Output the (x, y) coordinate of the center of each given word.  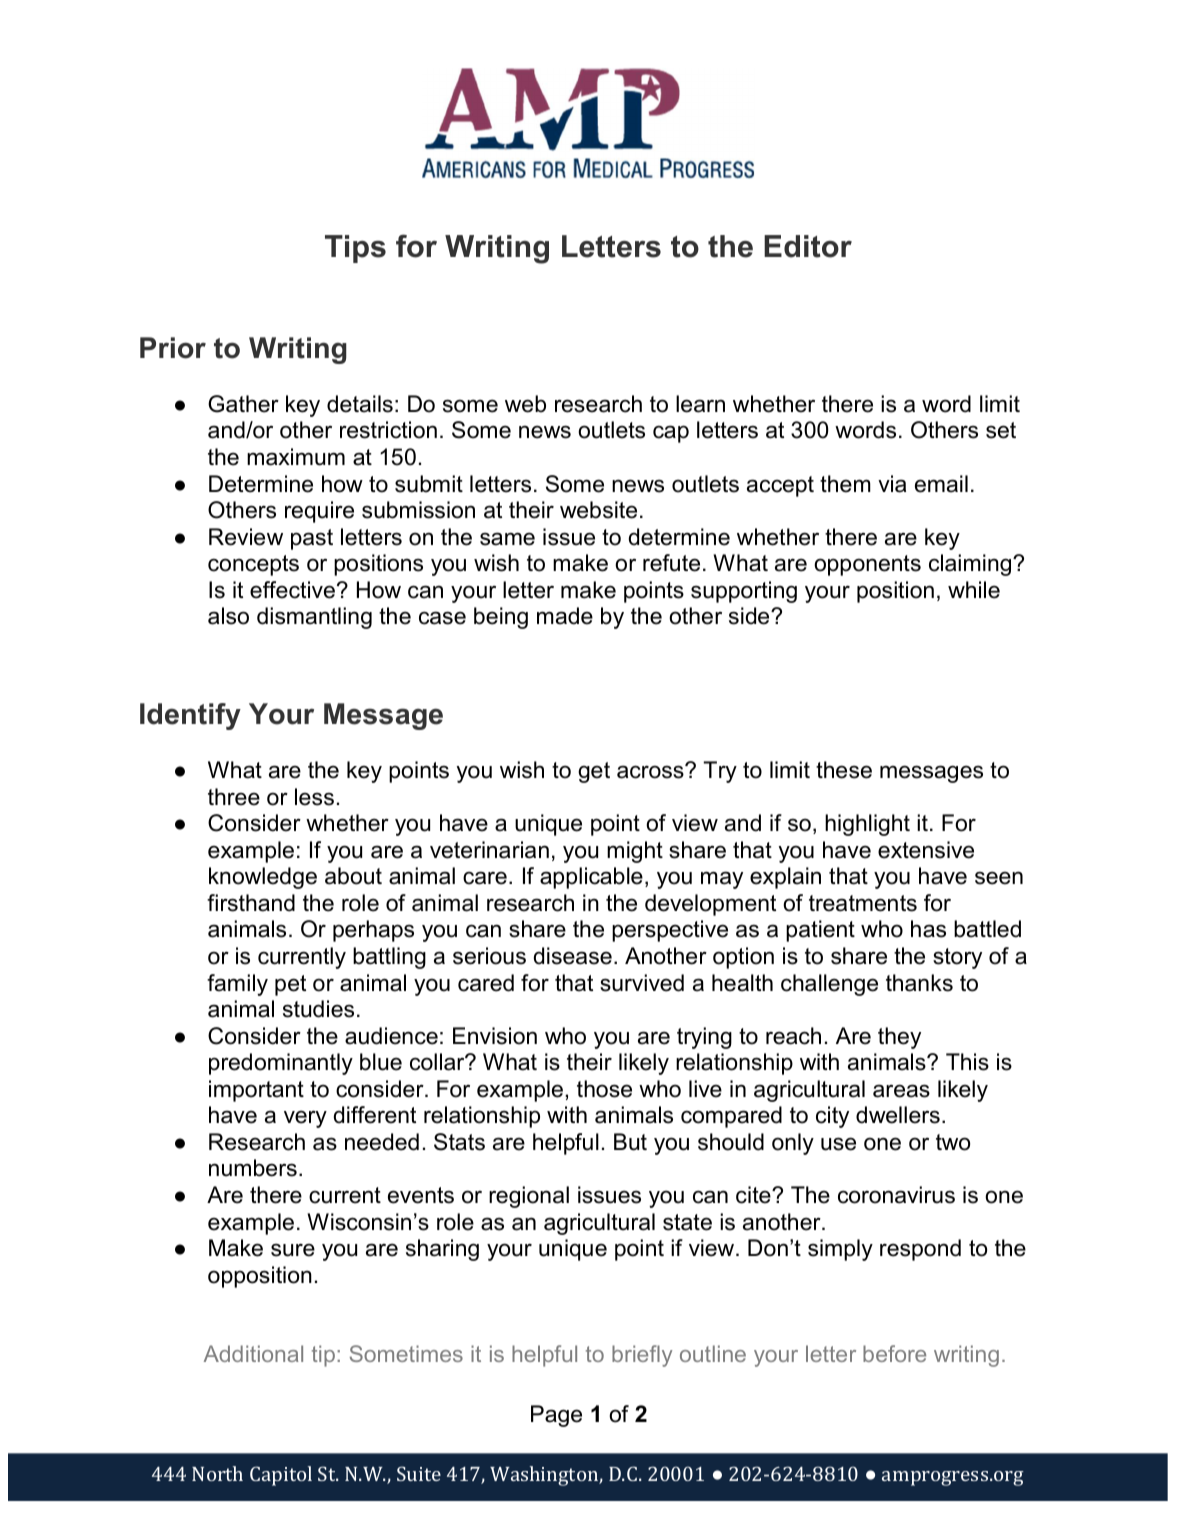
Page (556, 1416)
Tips (355, 249)
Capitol (281, 1476)
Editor (808, 246)
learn (700, 404)
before (894, 1353)
